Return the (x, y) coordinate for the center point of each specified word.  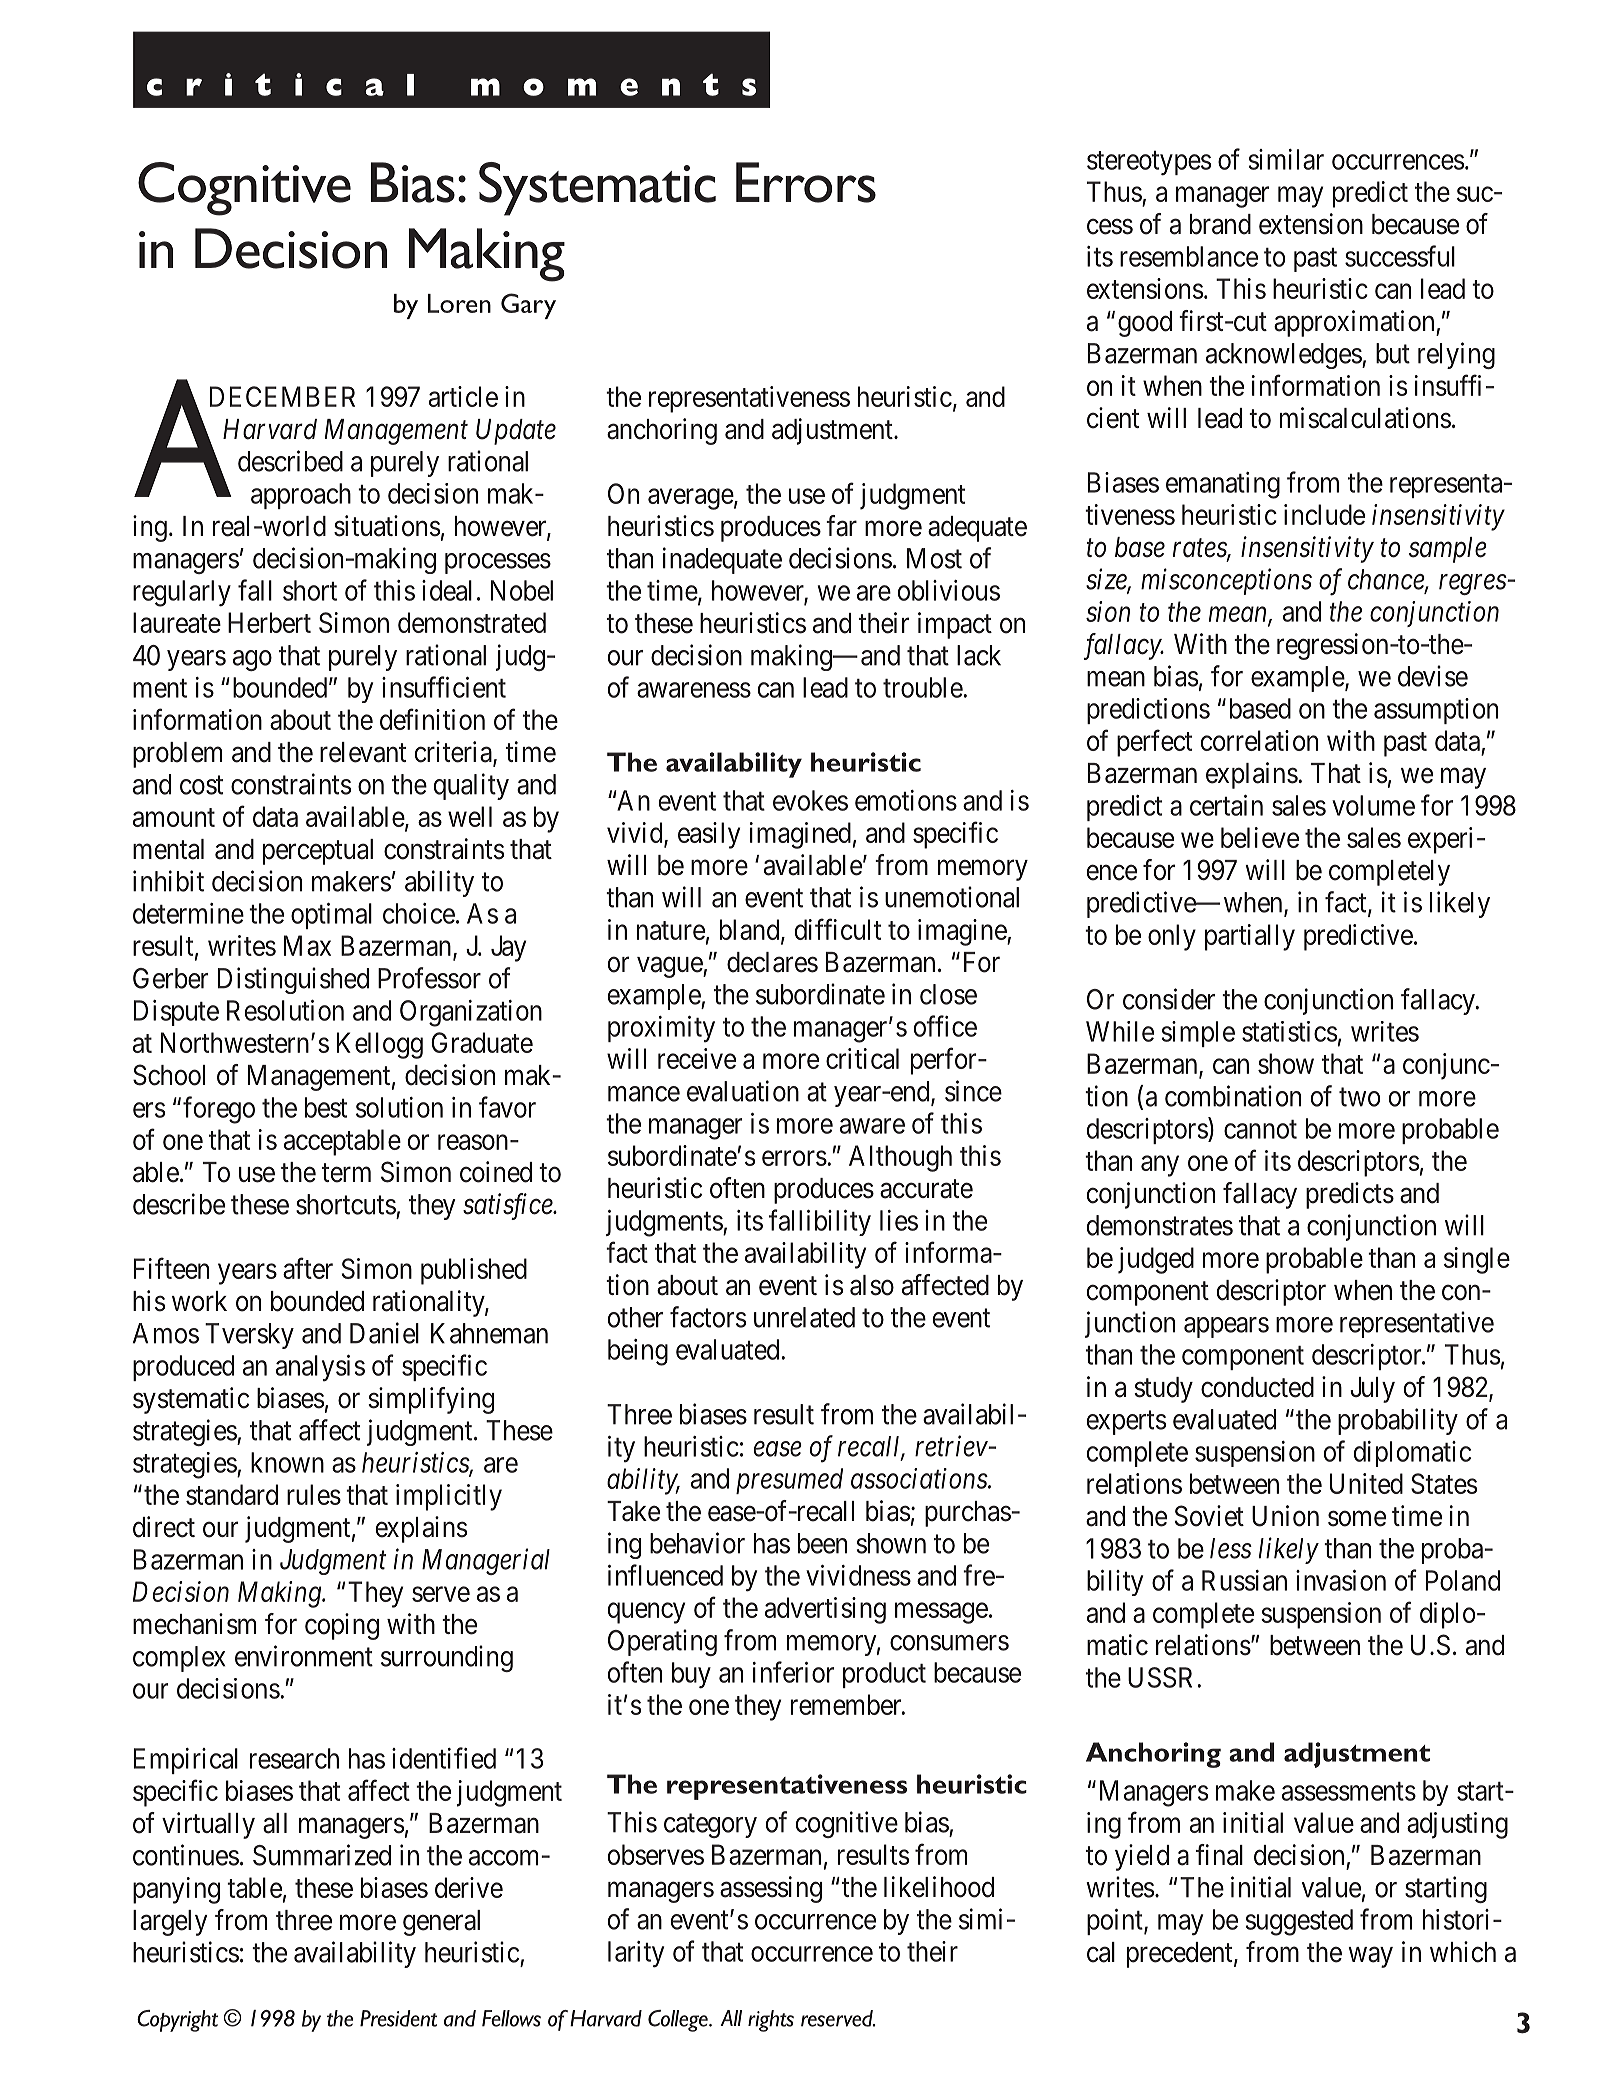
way (1370, 1957)
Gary (528, 306)
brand (1220, 224)
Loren (459, 303)
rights (771, 2021)
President (398, 2018)
